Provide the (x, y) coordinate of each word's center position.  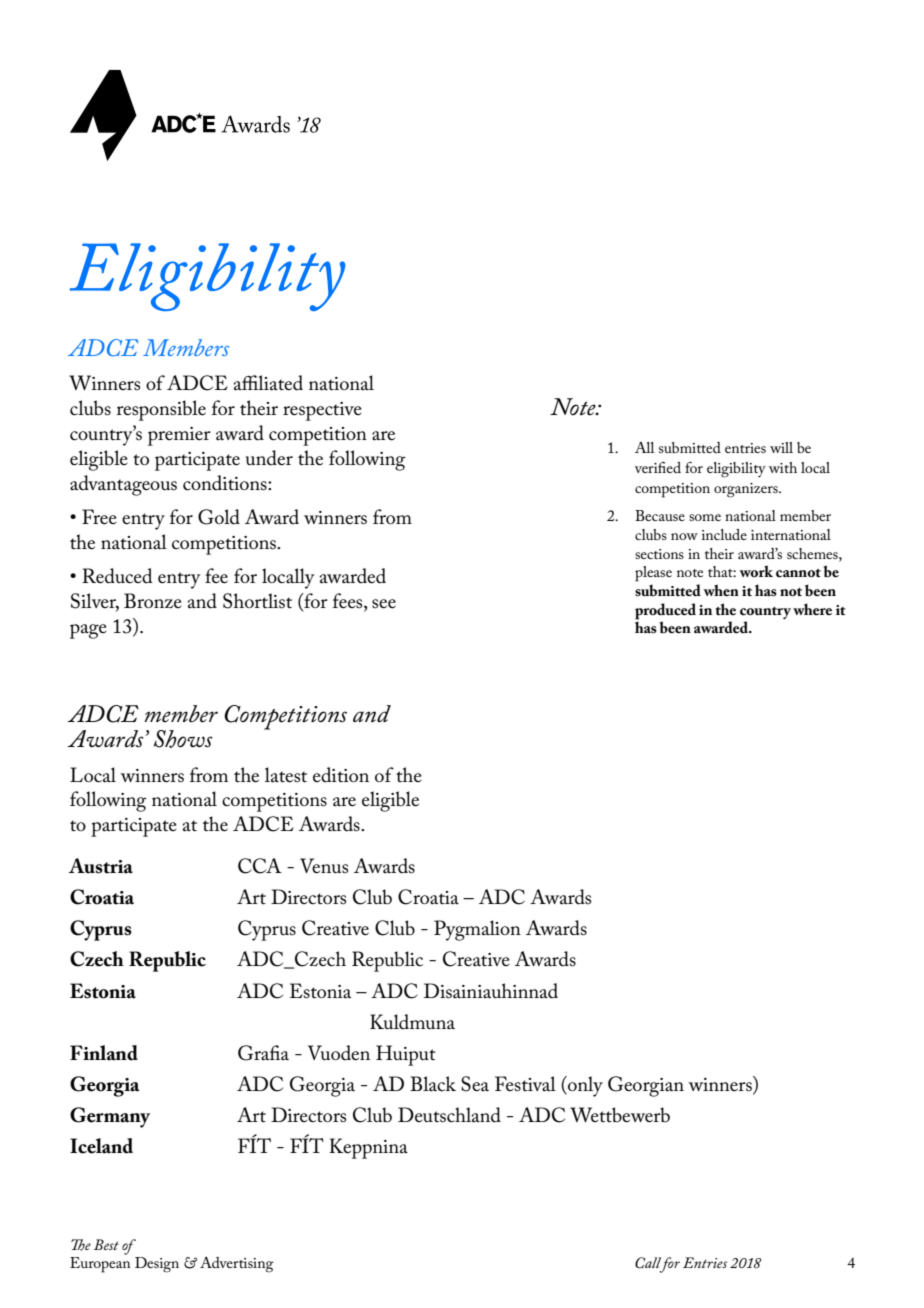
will (781, 447)
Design (157, 1265)
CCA (260, 866)
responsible (161, 410)
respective (322, 411)
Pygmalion (477, 930)
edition (341, 775)
